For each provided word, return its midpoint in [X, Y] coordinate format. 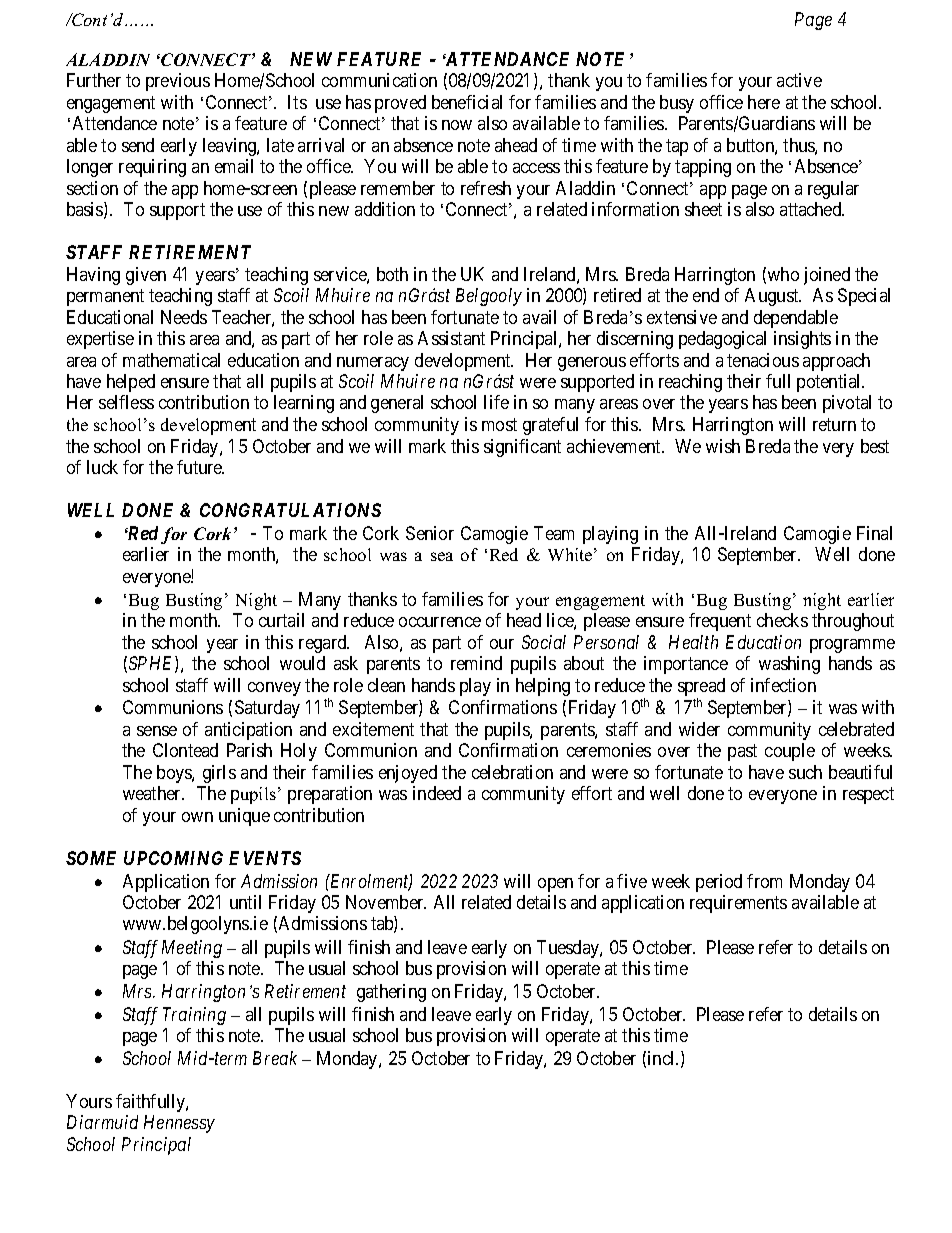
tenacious [763, 360]
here [764, 102]
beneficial [467, 102]
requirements [738, 904]
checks [782, 620]
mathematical [171, 360]
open [555, 885]
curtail [281, 620]
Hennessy [179, 1124]
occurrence [440, 622]
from [764, 881]
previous [178, 82]
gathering [391, 993]
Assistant [451, 338]
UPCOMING [173, 858]
